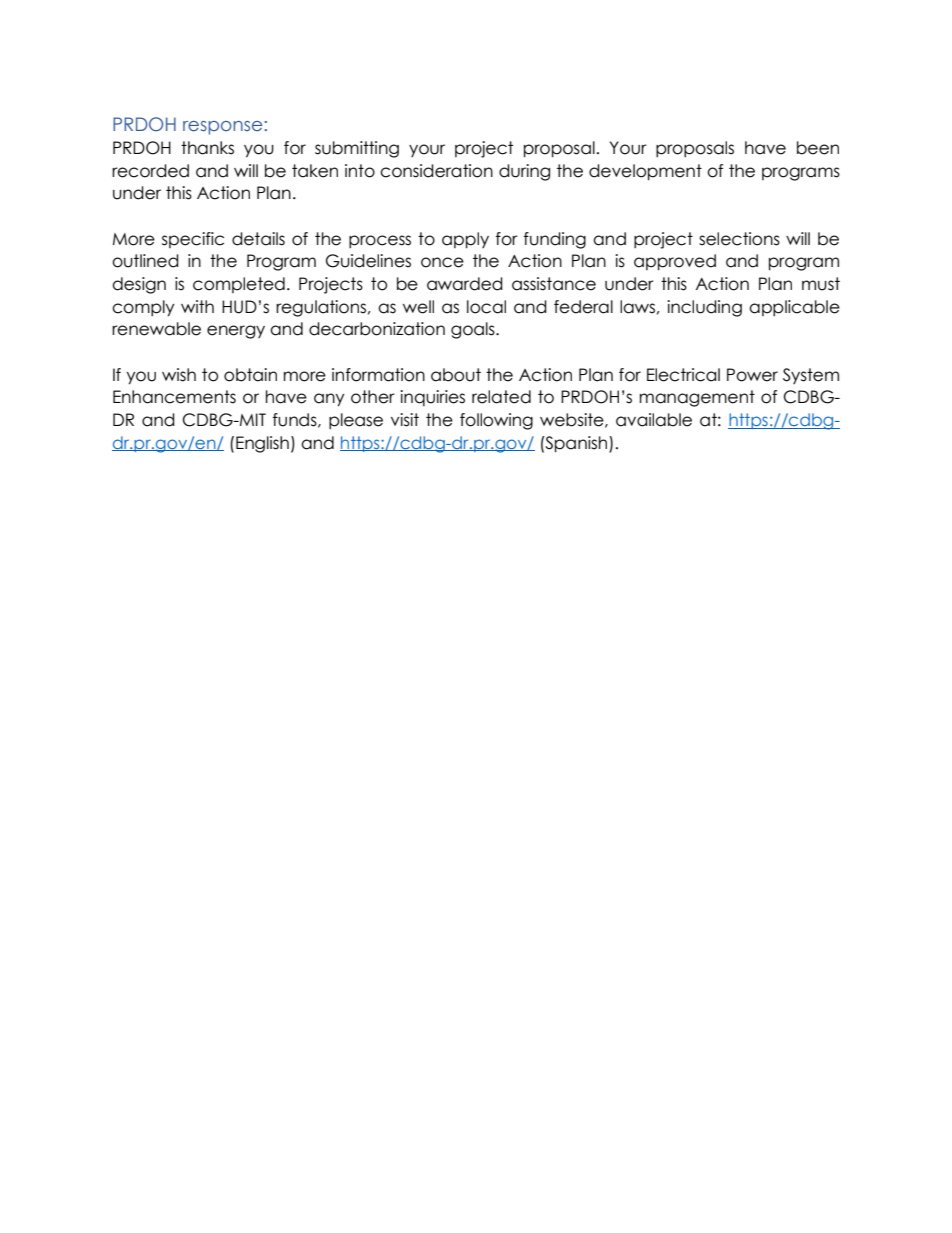  What do you see at coordinates (704, 308) in the document?
I see `including` at bounding box center [704, 308].
